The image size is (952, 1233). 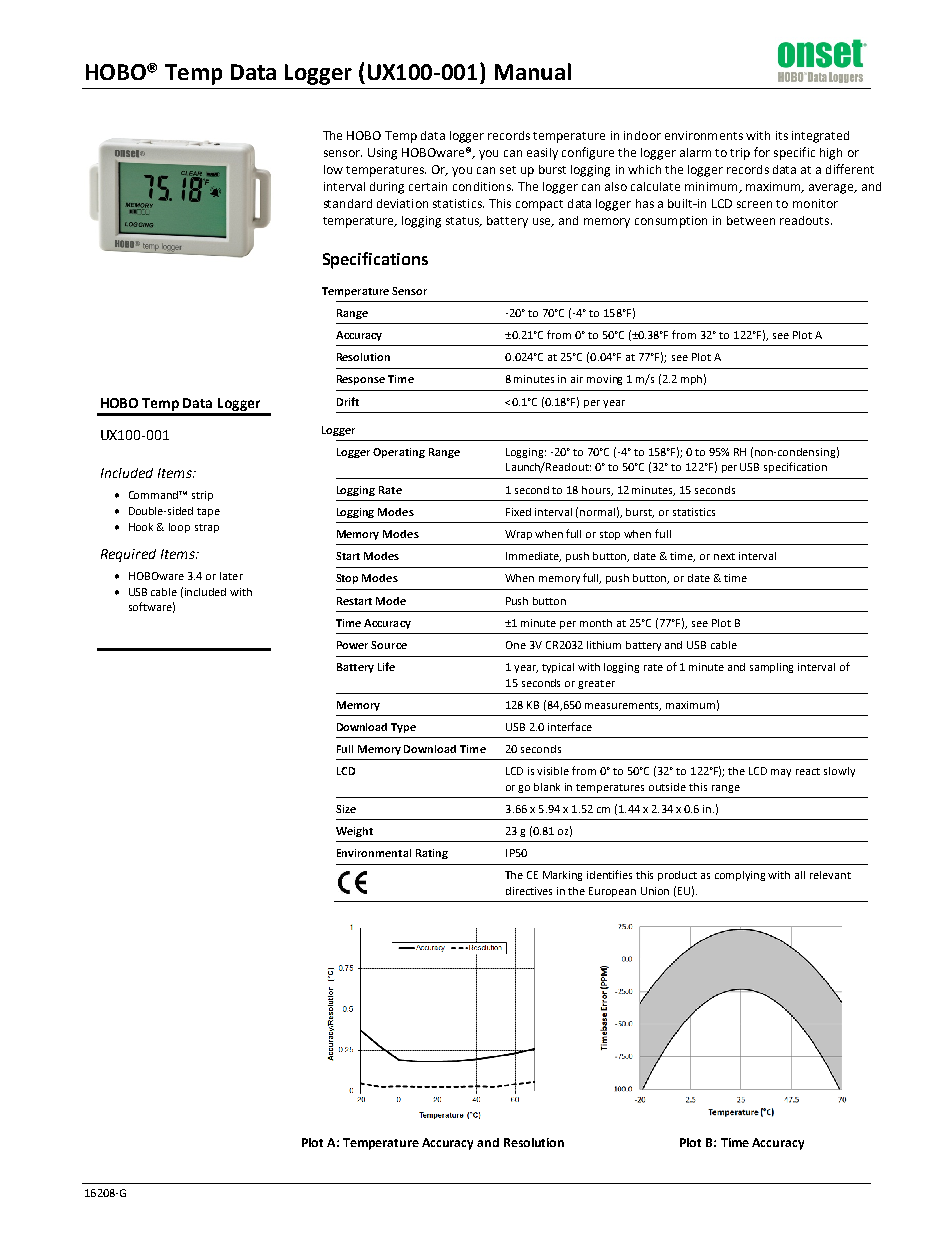 I want to click on Using, so click(x=382, y=154).
